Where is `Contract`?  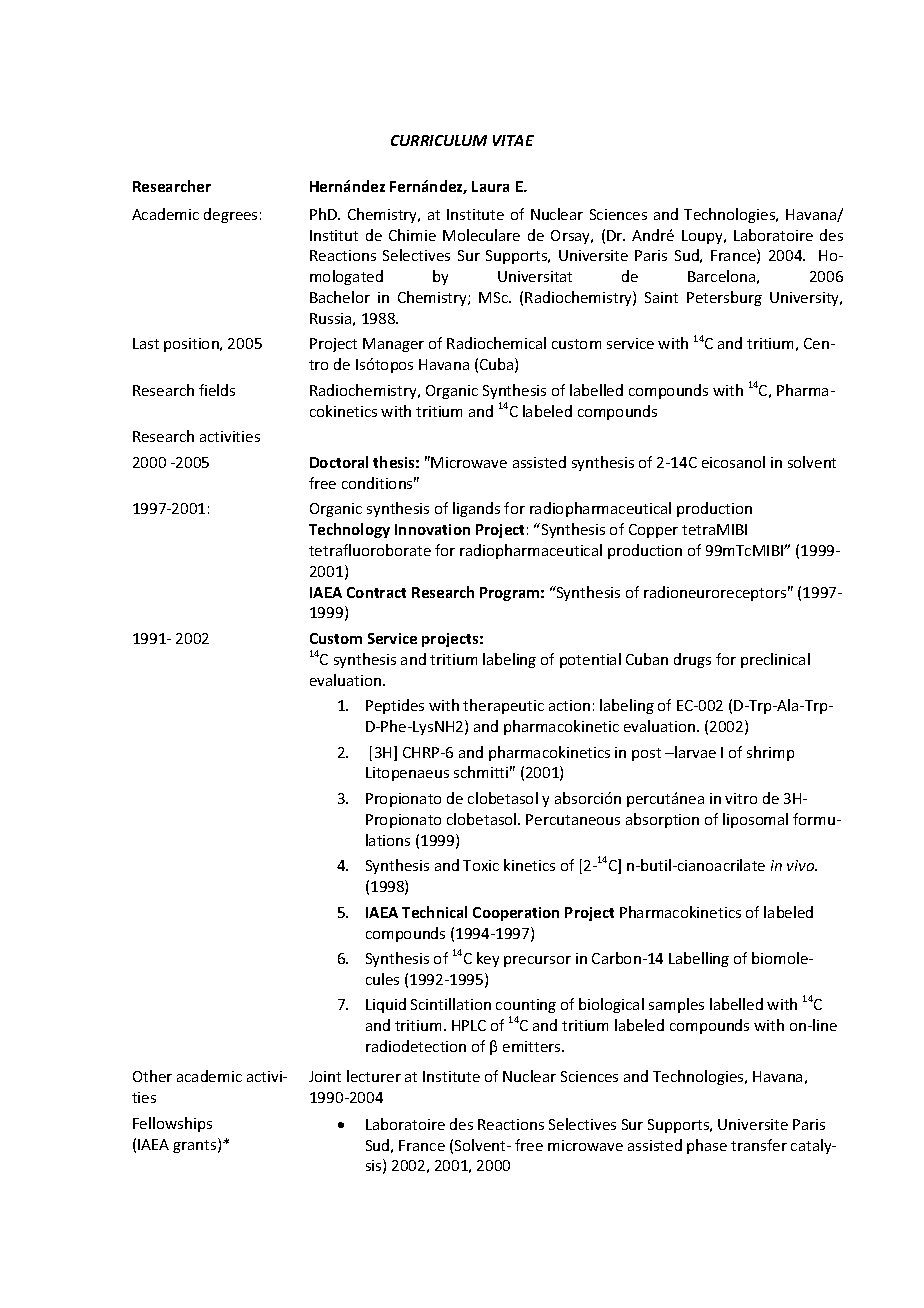
Contract is located at coordinates (376, 592).
